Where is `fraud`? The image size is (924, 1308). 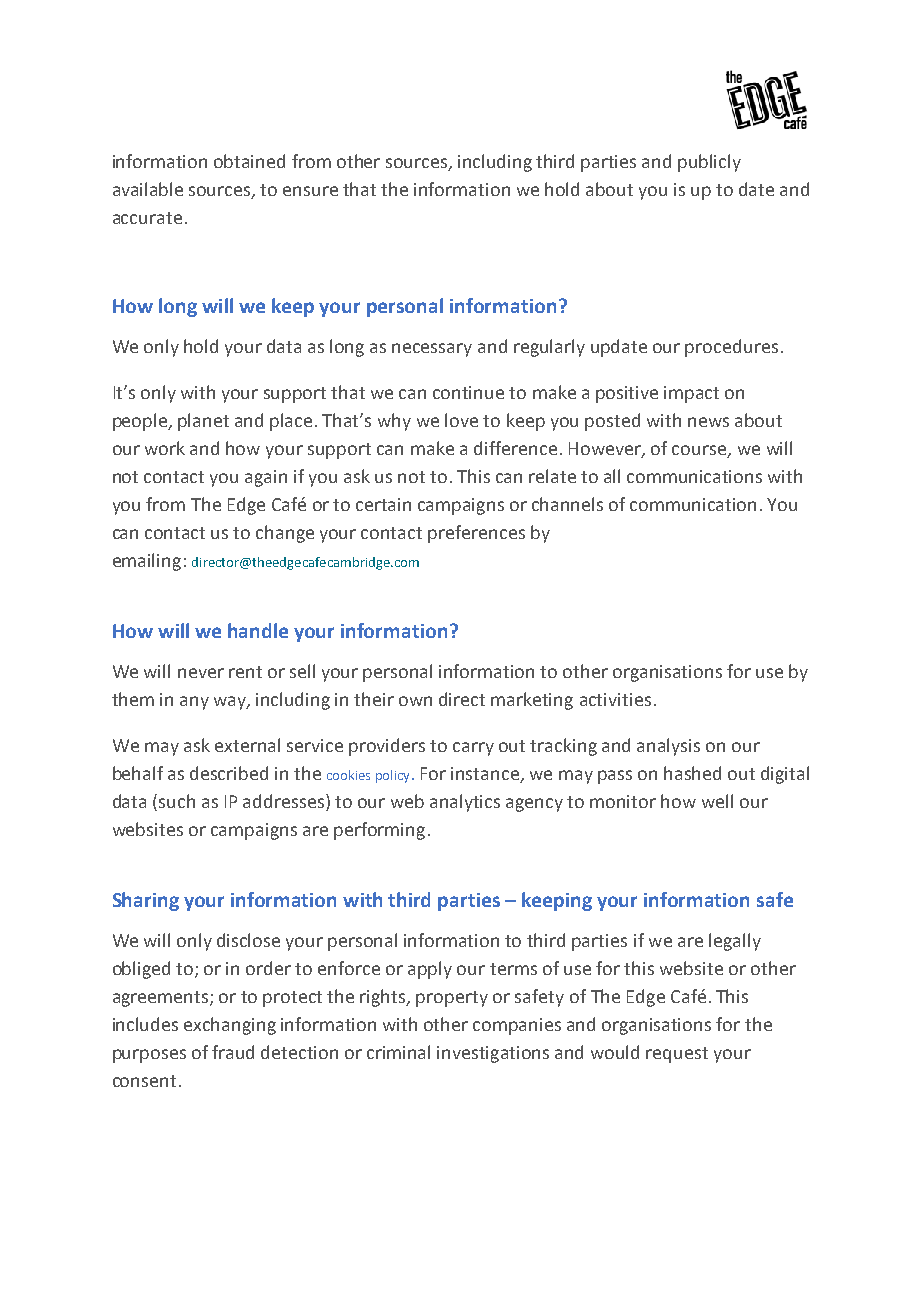
fraud is located at coordinates (233, 1052).
